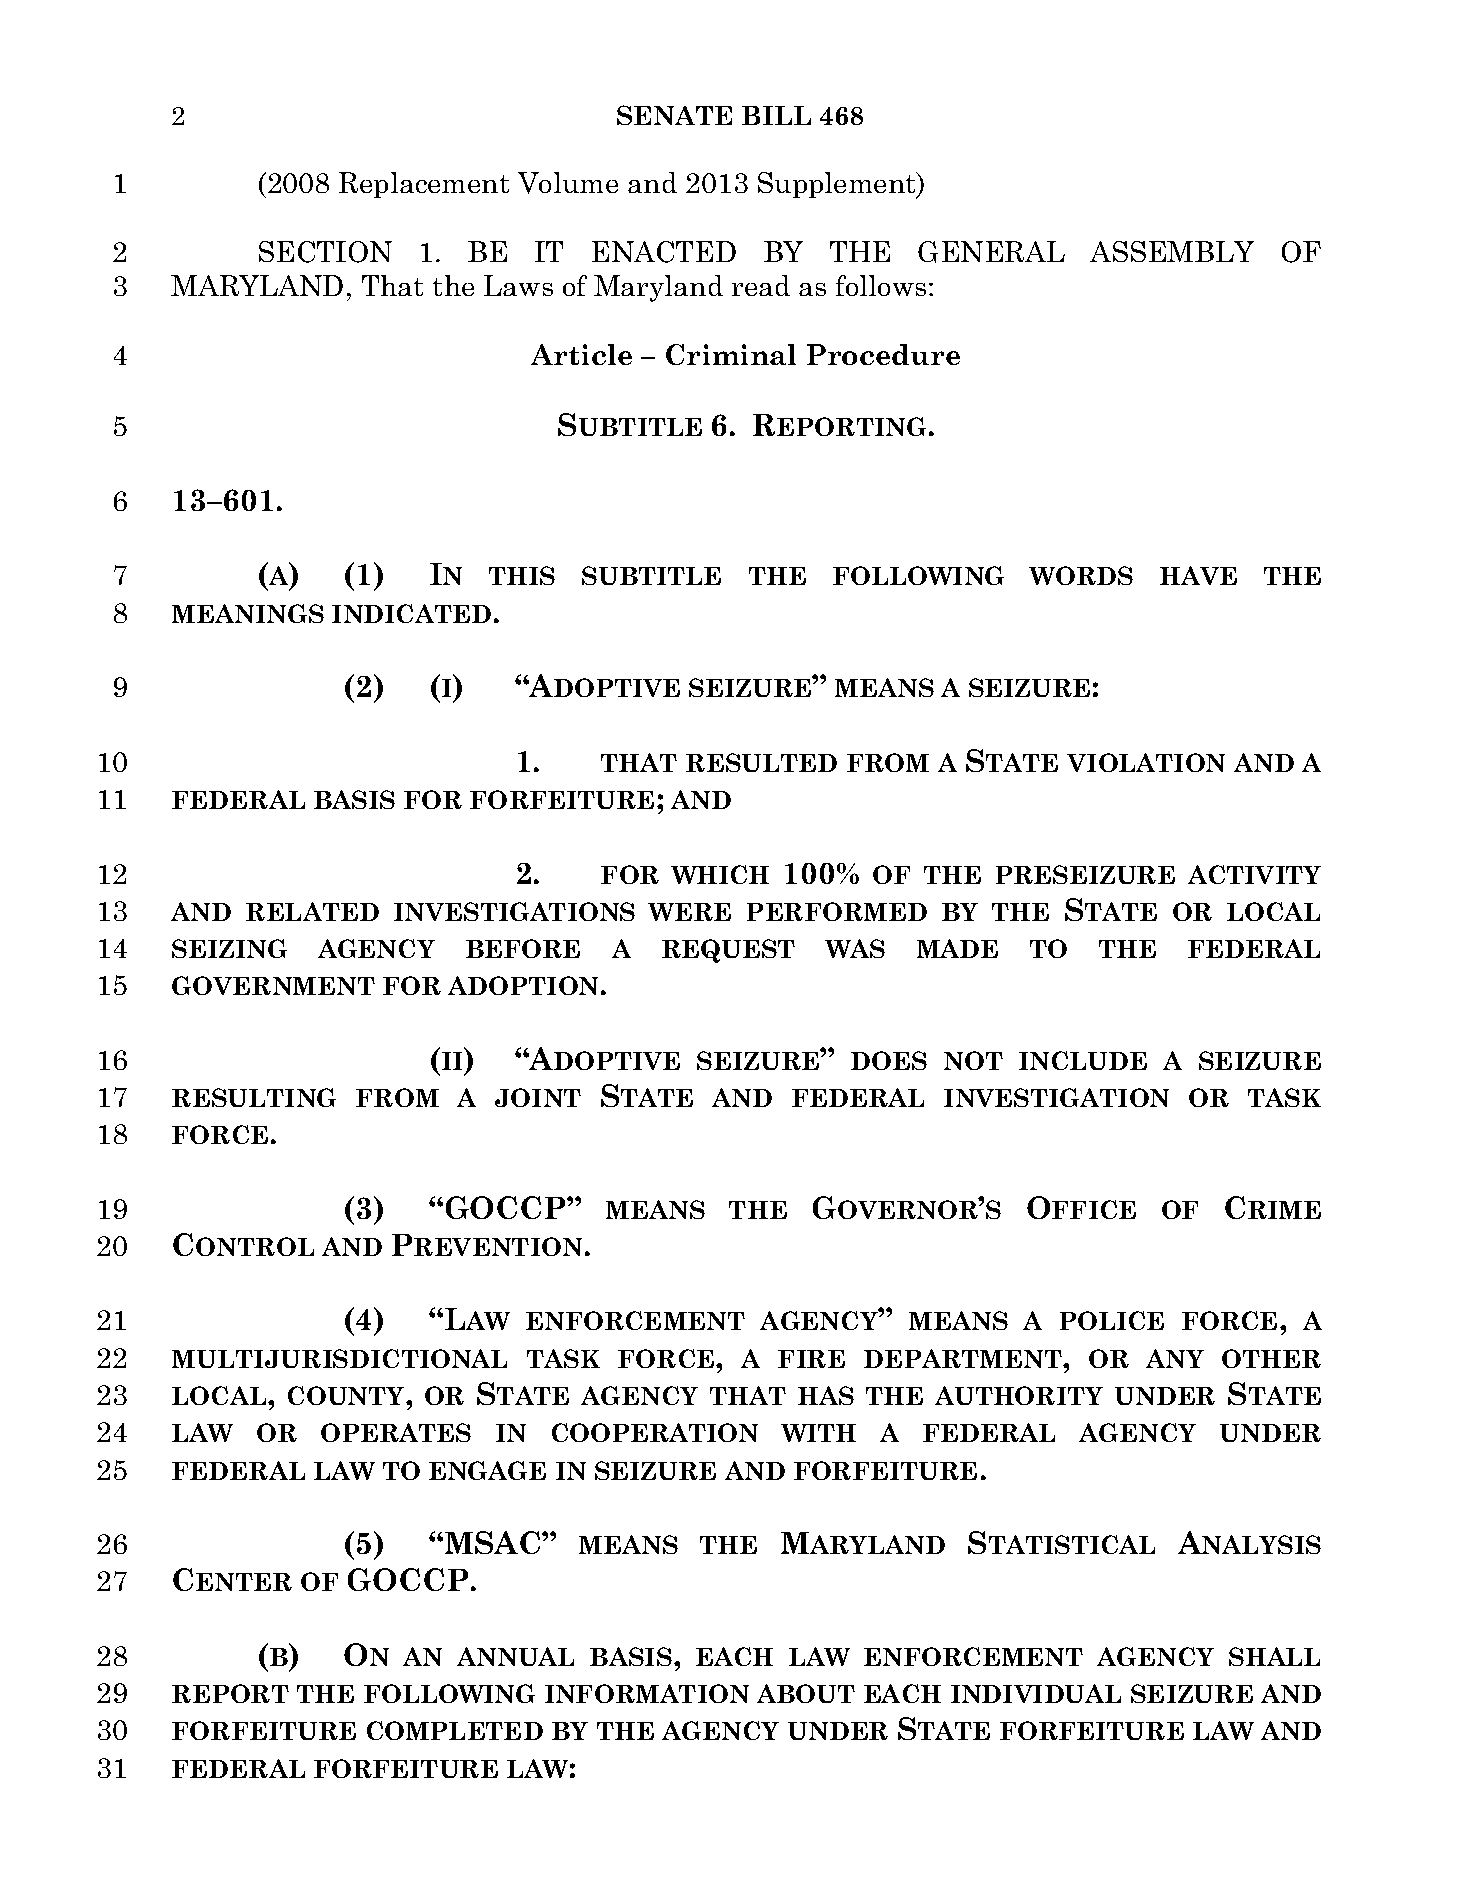 This screenshot has width=1459, height=1888. What do you see at coordinates (424, 185) in the screenshot?
I see `Replacement` at bounding box center [424, 185].
